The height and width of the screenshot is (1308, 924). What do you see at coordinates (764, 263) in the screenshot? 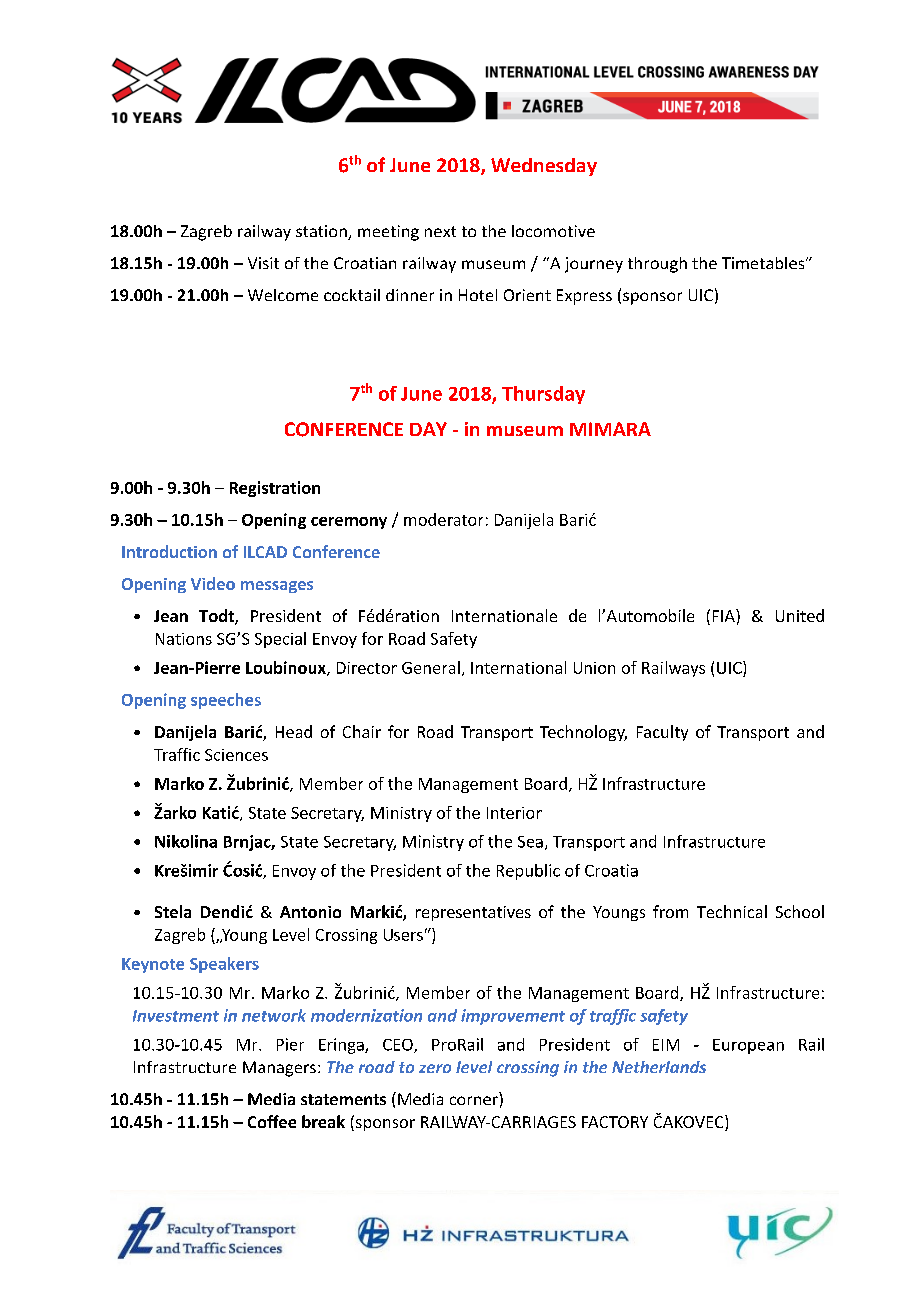
I see `Timetables` at bounding box center [764, 263].
